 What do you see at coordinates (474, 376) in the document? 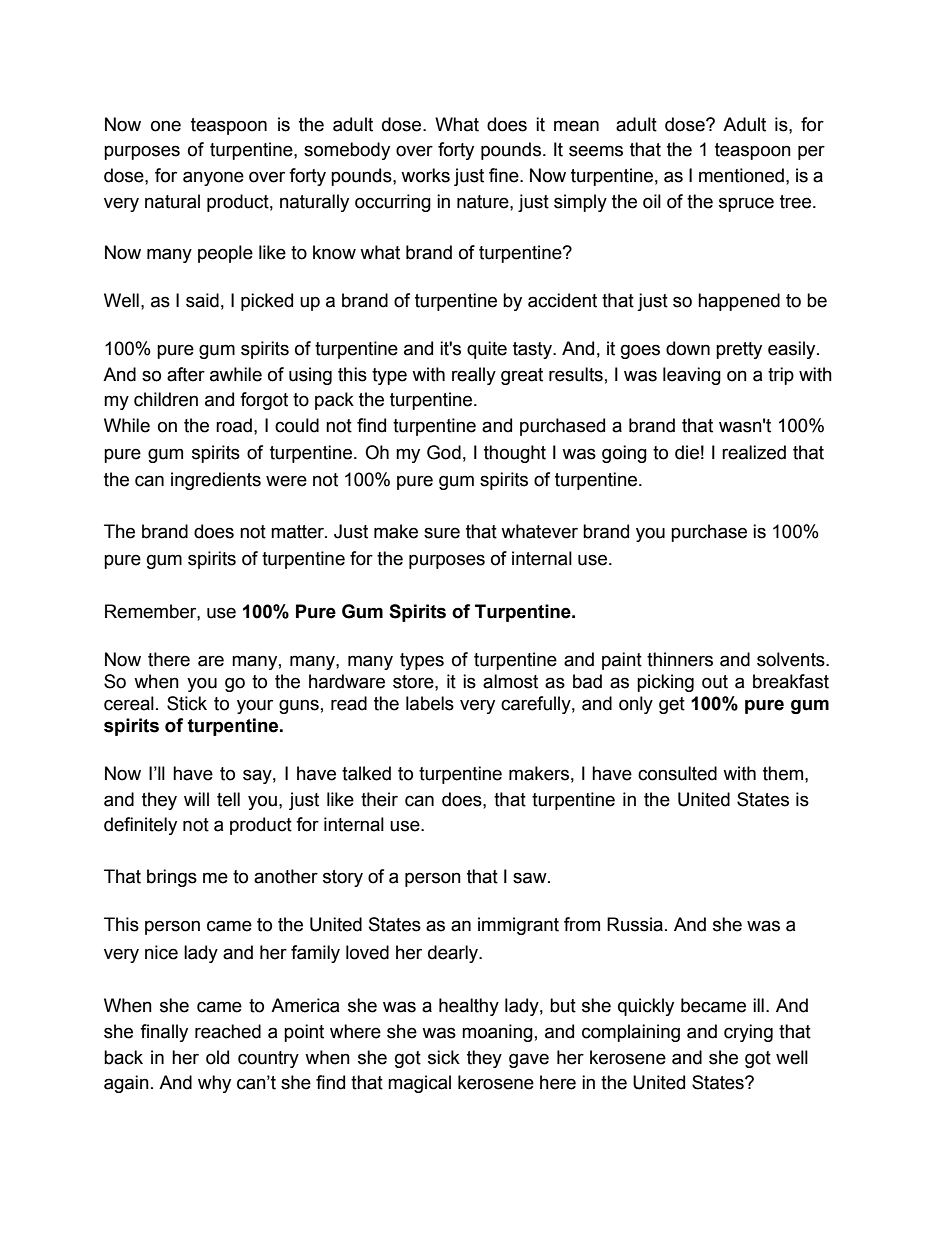
I see `really` at bounding box center [474, 376].
